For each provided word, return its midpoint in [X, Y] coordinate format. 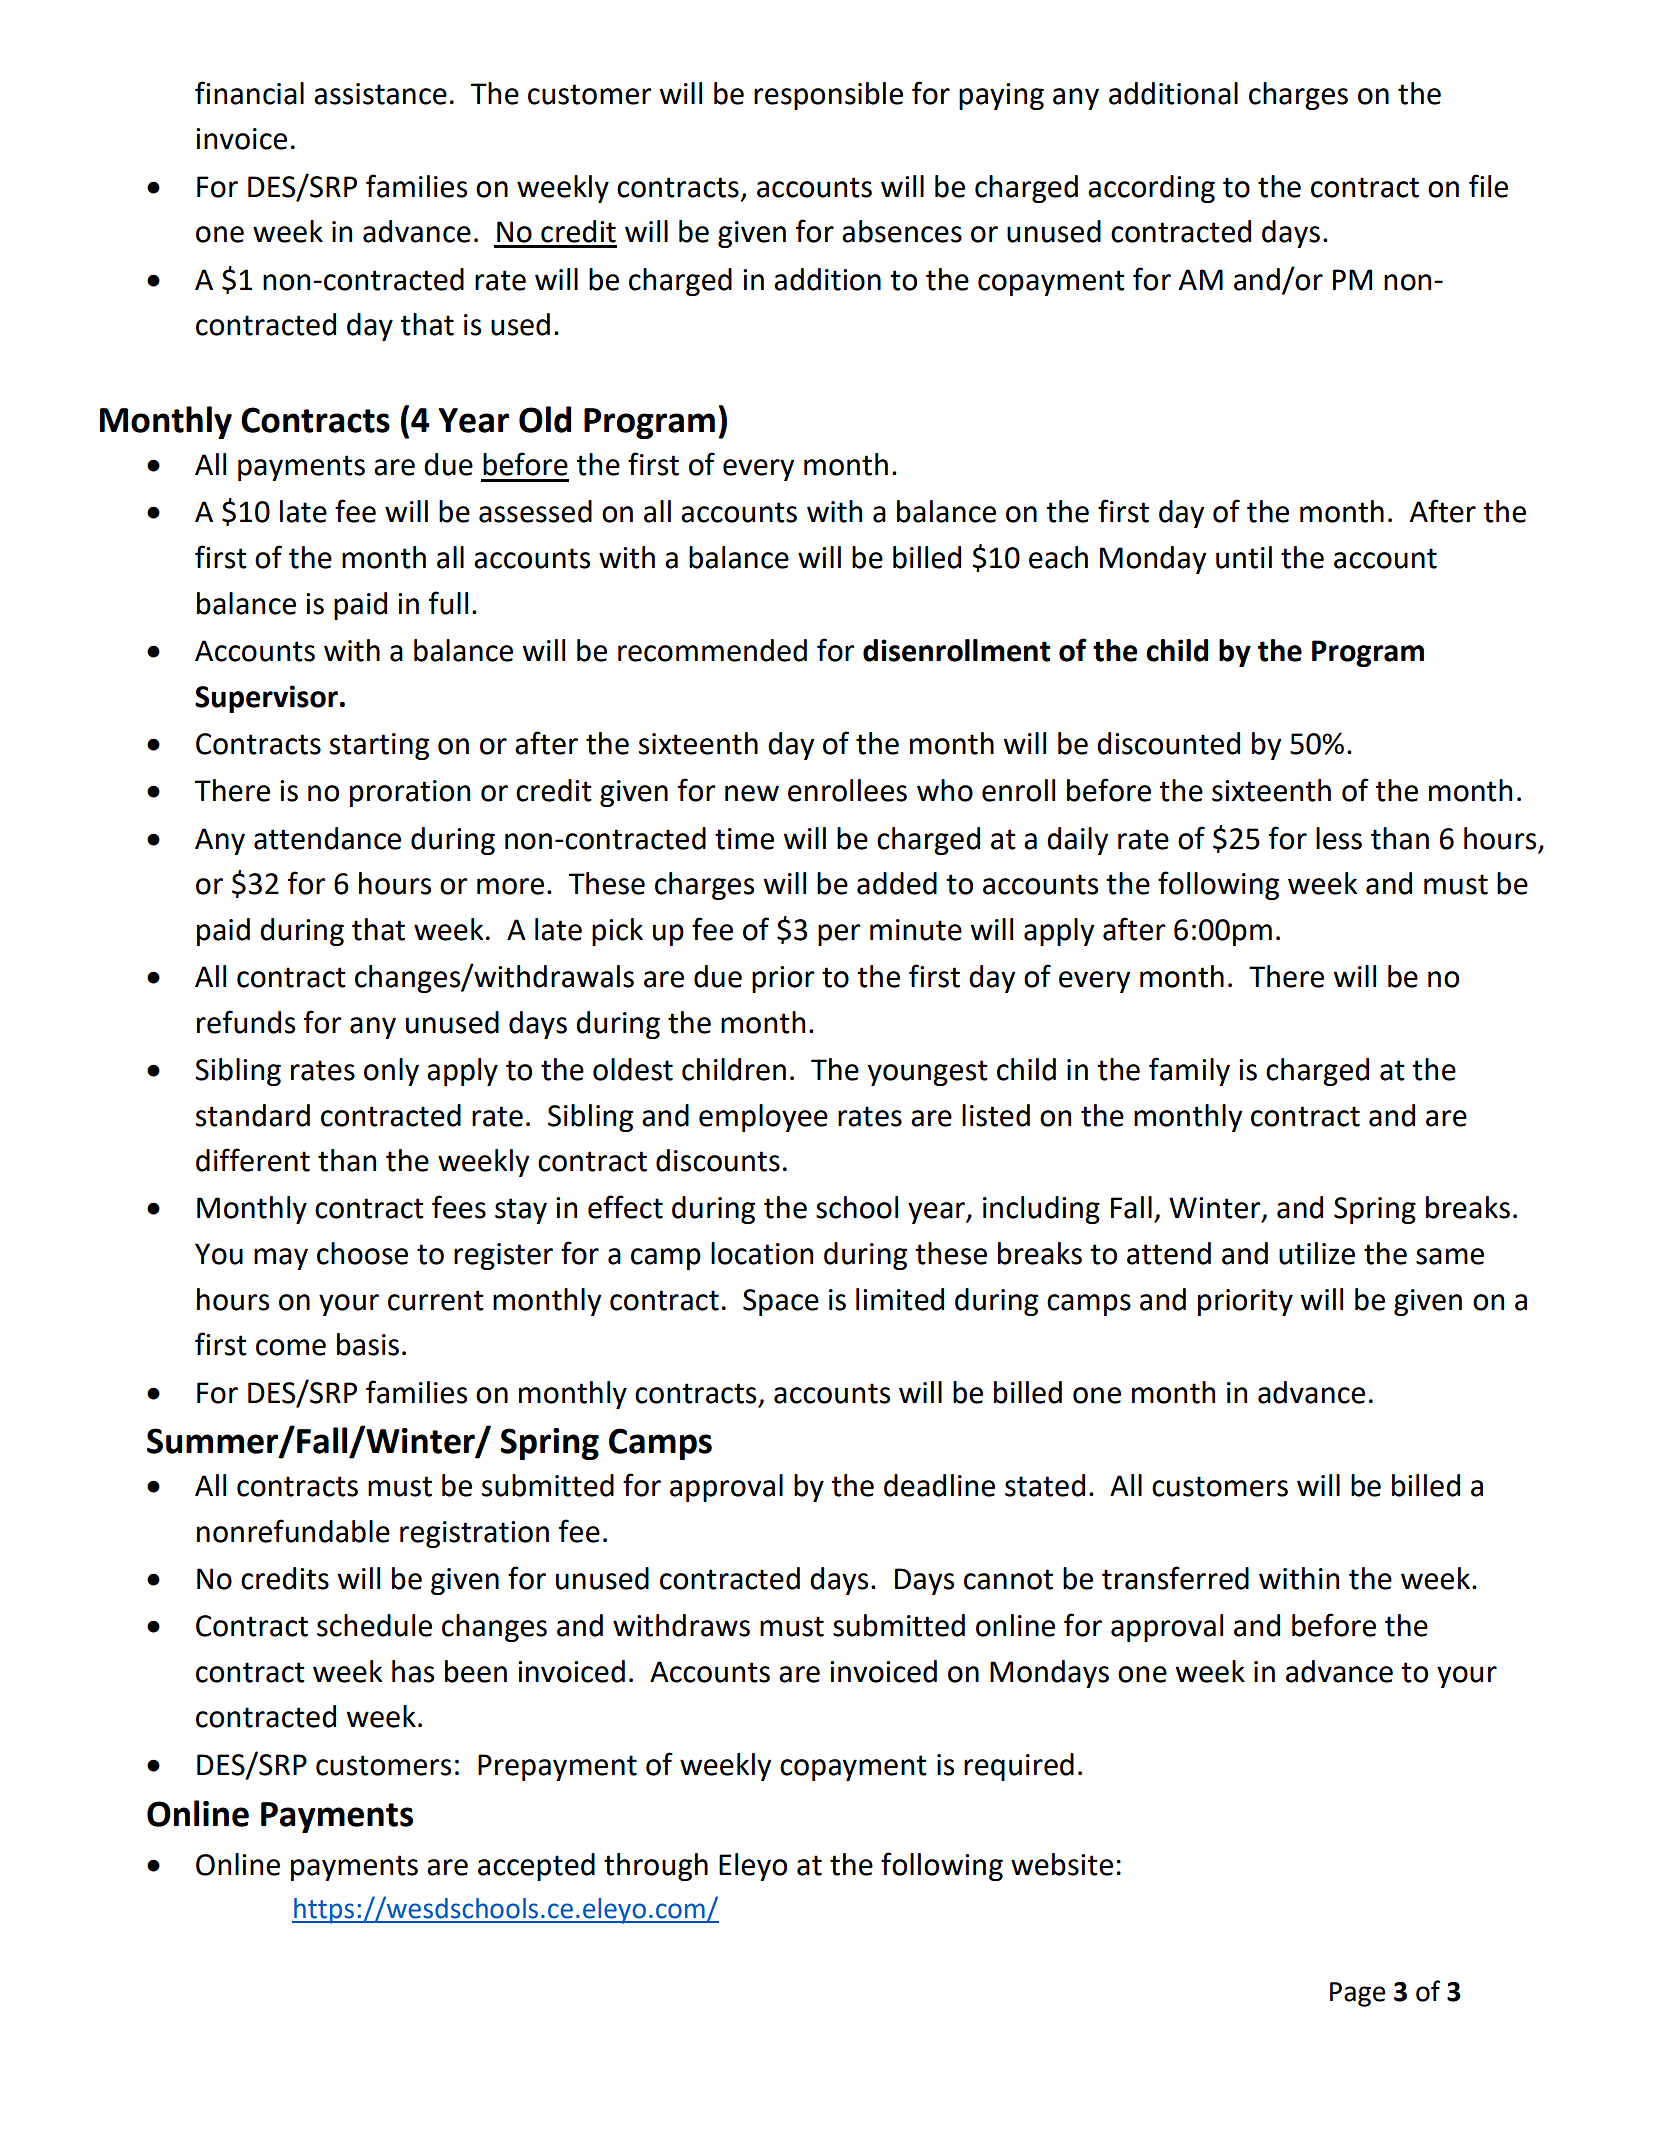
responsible [828, 96]
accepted [536, 1867]
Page [1358, 1994]
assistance [380, 94]
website [1062, 1864]
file [1488, 186]
